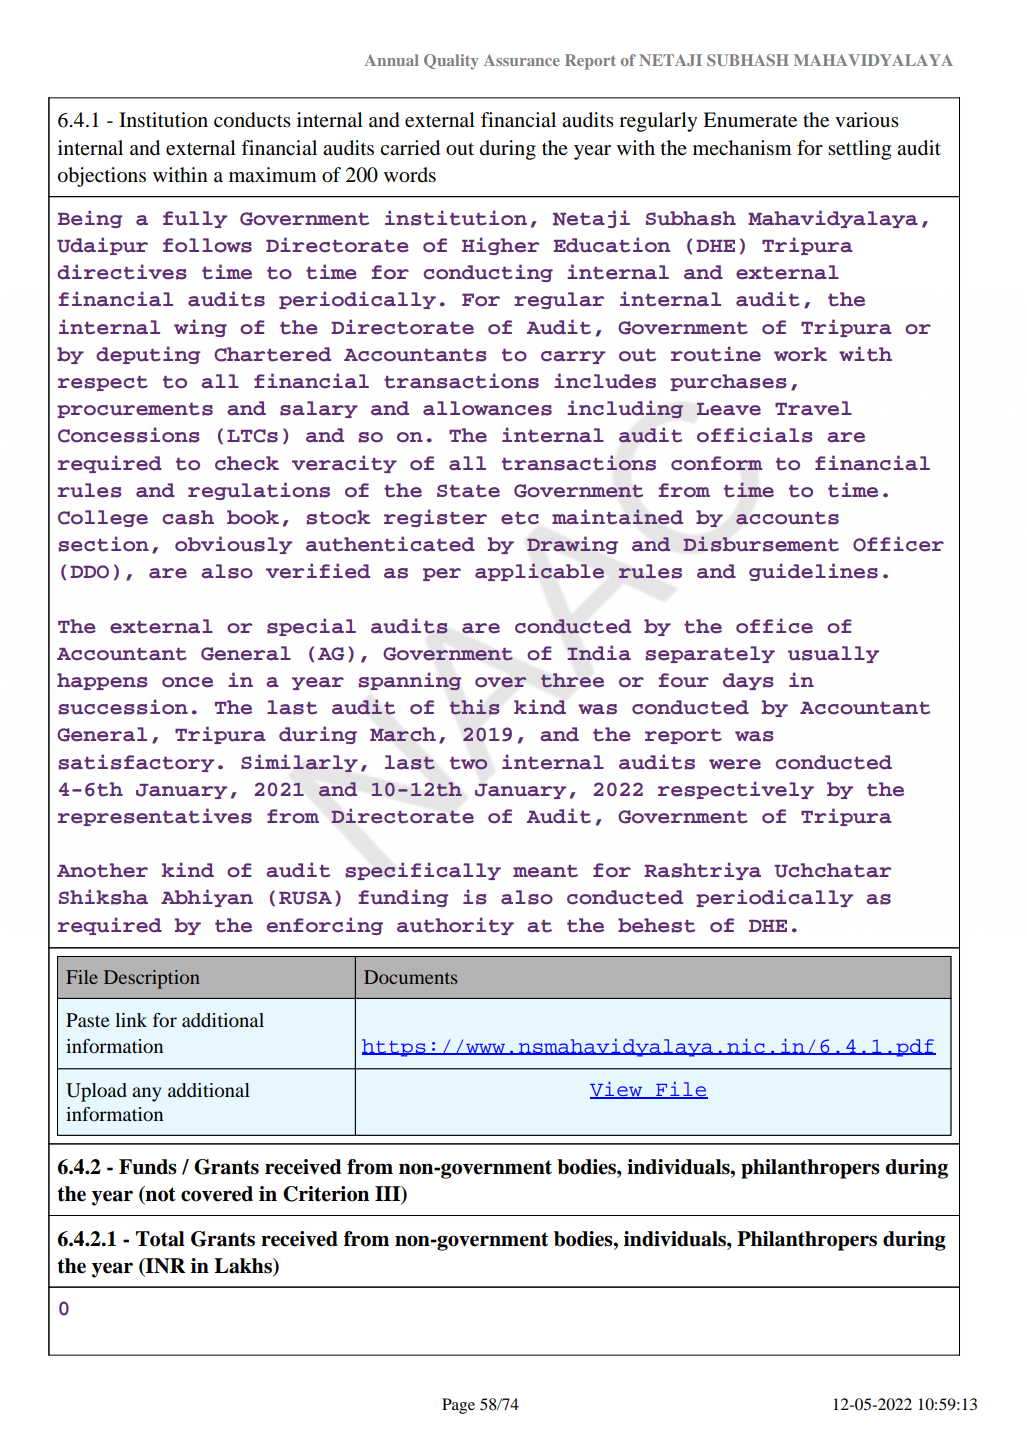 Image resolution: width=1027 pixels, height=1453 pixels. What do you see at coordinates (165, 1267) in the image?
I see `INR` at bounding box center [165, 1267].
